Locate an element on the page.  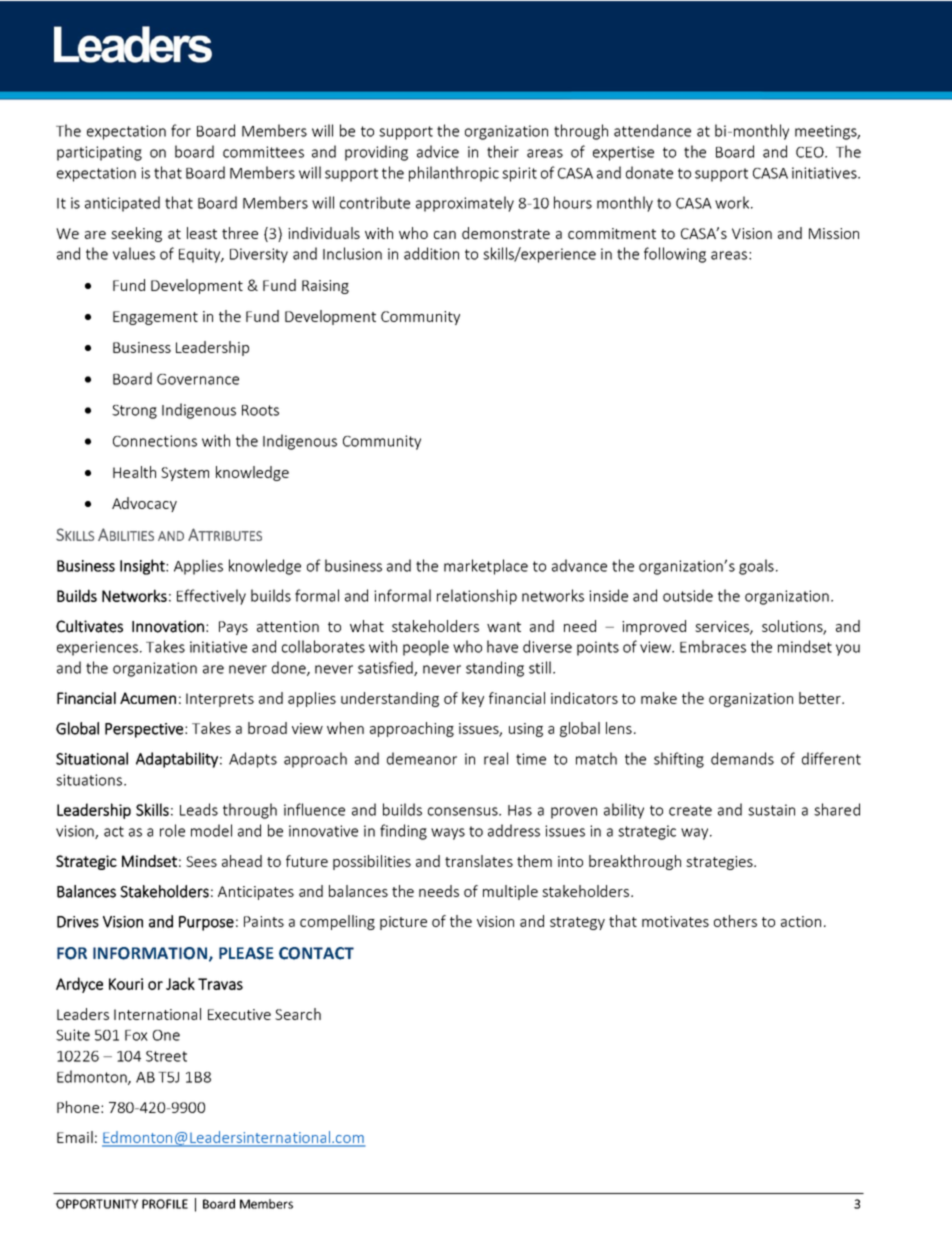
participating is located at coordinates (99, 153).
